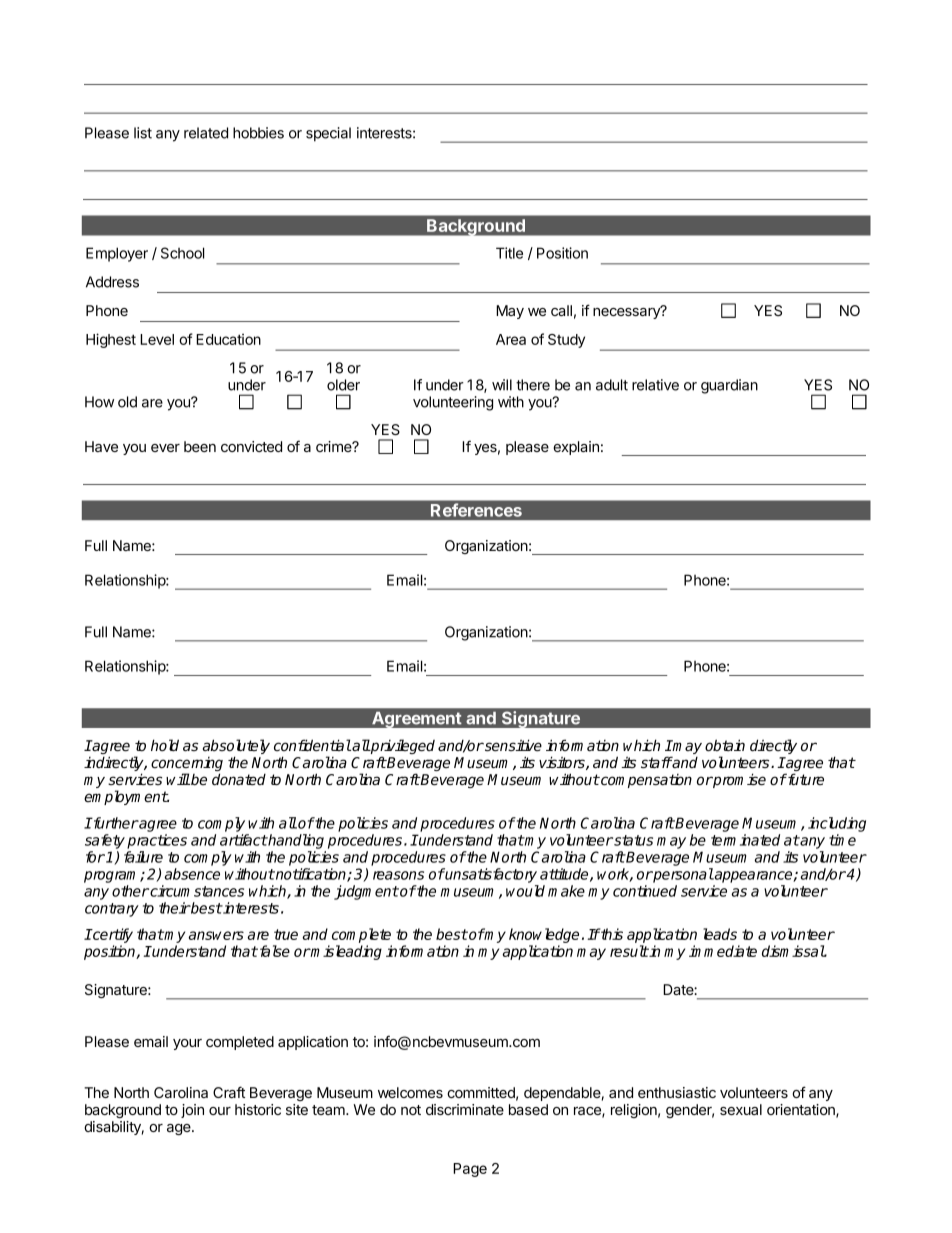 The image size is (952, 1233). Describe the element at coordinates (509, 253) in the screenshot. I see `Title` at that location.
